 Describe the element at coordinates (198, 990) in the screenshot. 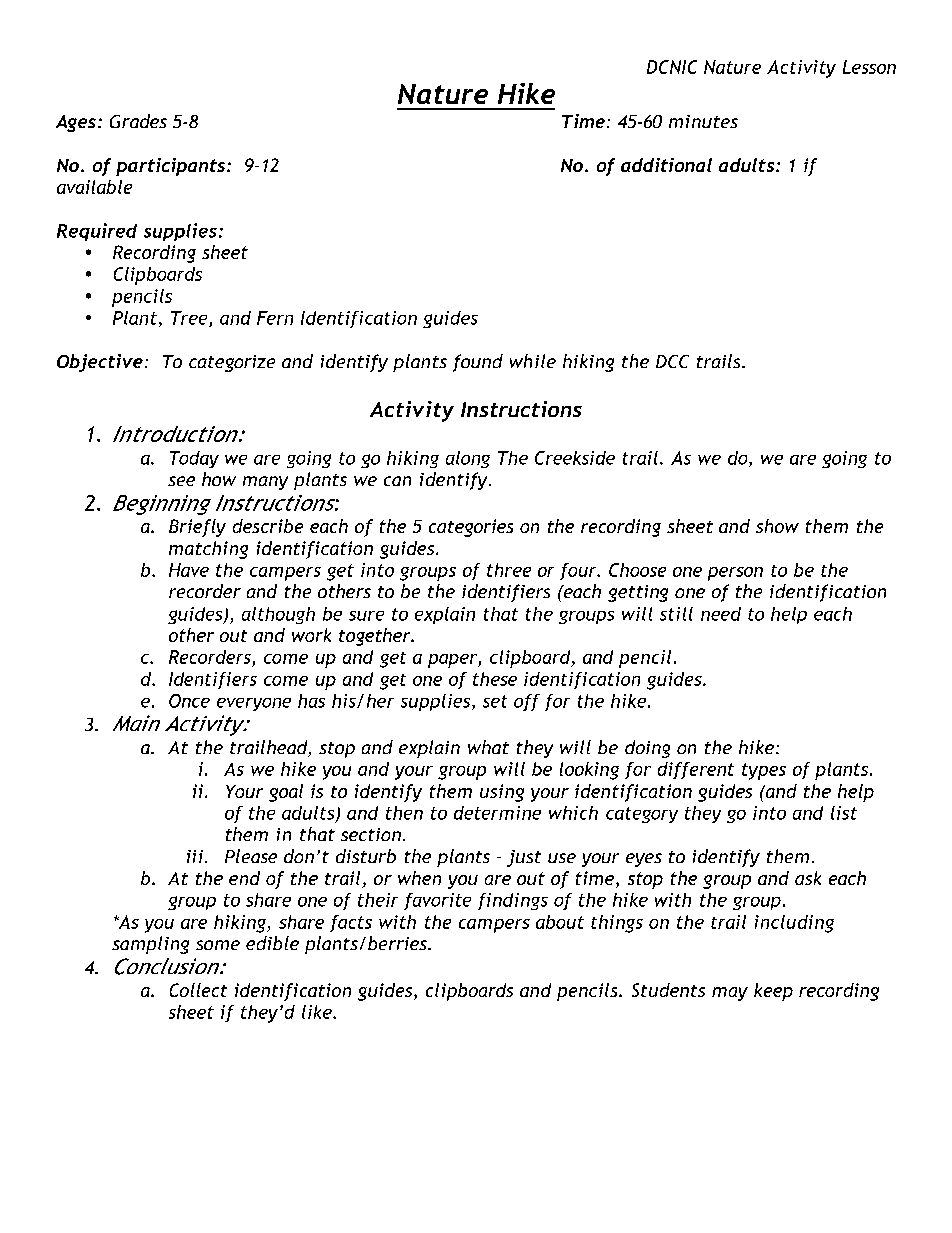

I see `Collect` at that location.
